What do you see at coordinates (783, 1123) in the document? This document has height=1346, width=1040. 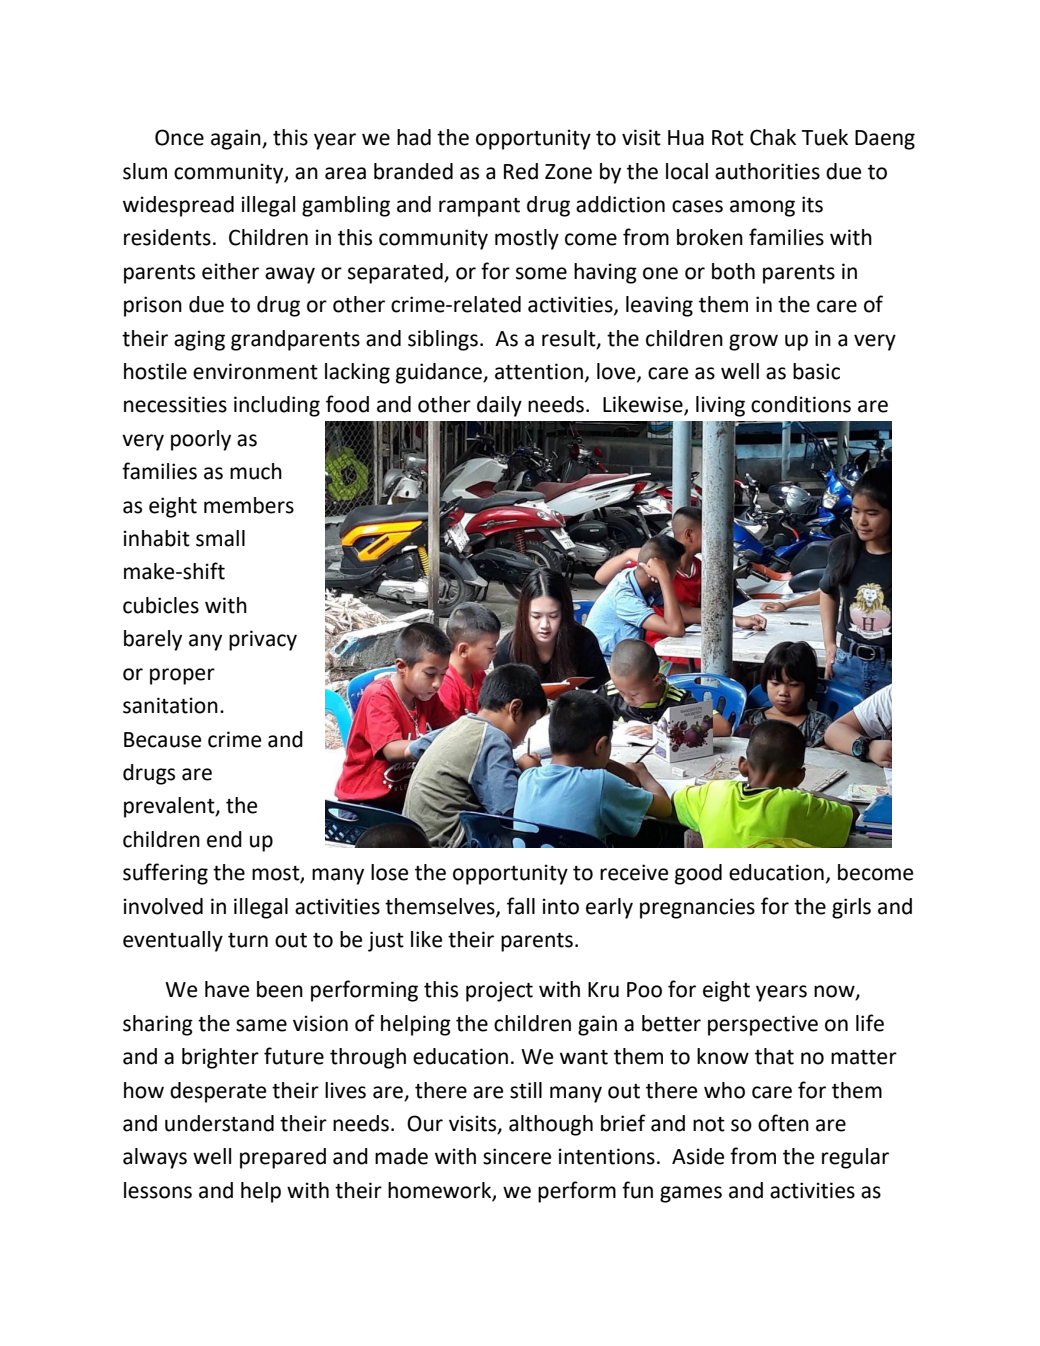 I see `often` at bounding box center [783, 1123].
